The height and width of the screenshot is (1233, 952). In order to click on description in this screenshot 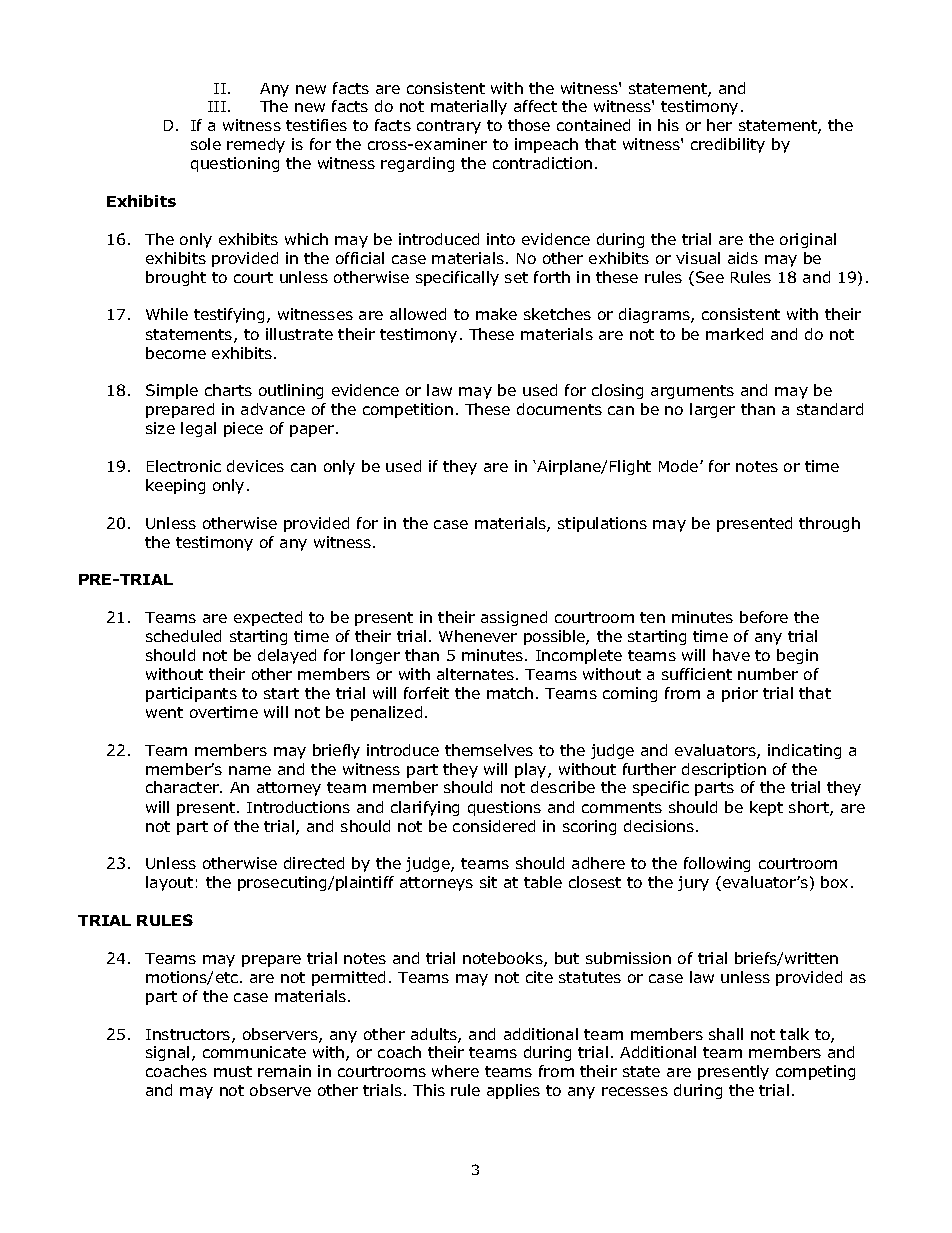, I will do `click(724, 770)`.
